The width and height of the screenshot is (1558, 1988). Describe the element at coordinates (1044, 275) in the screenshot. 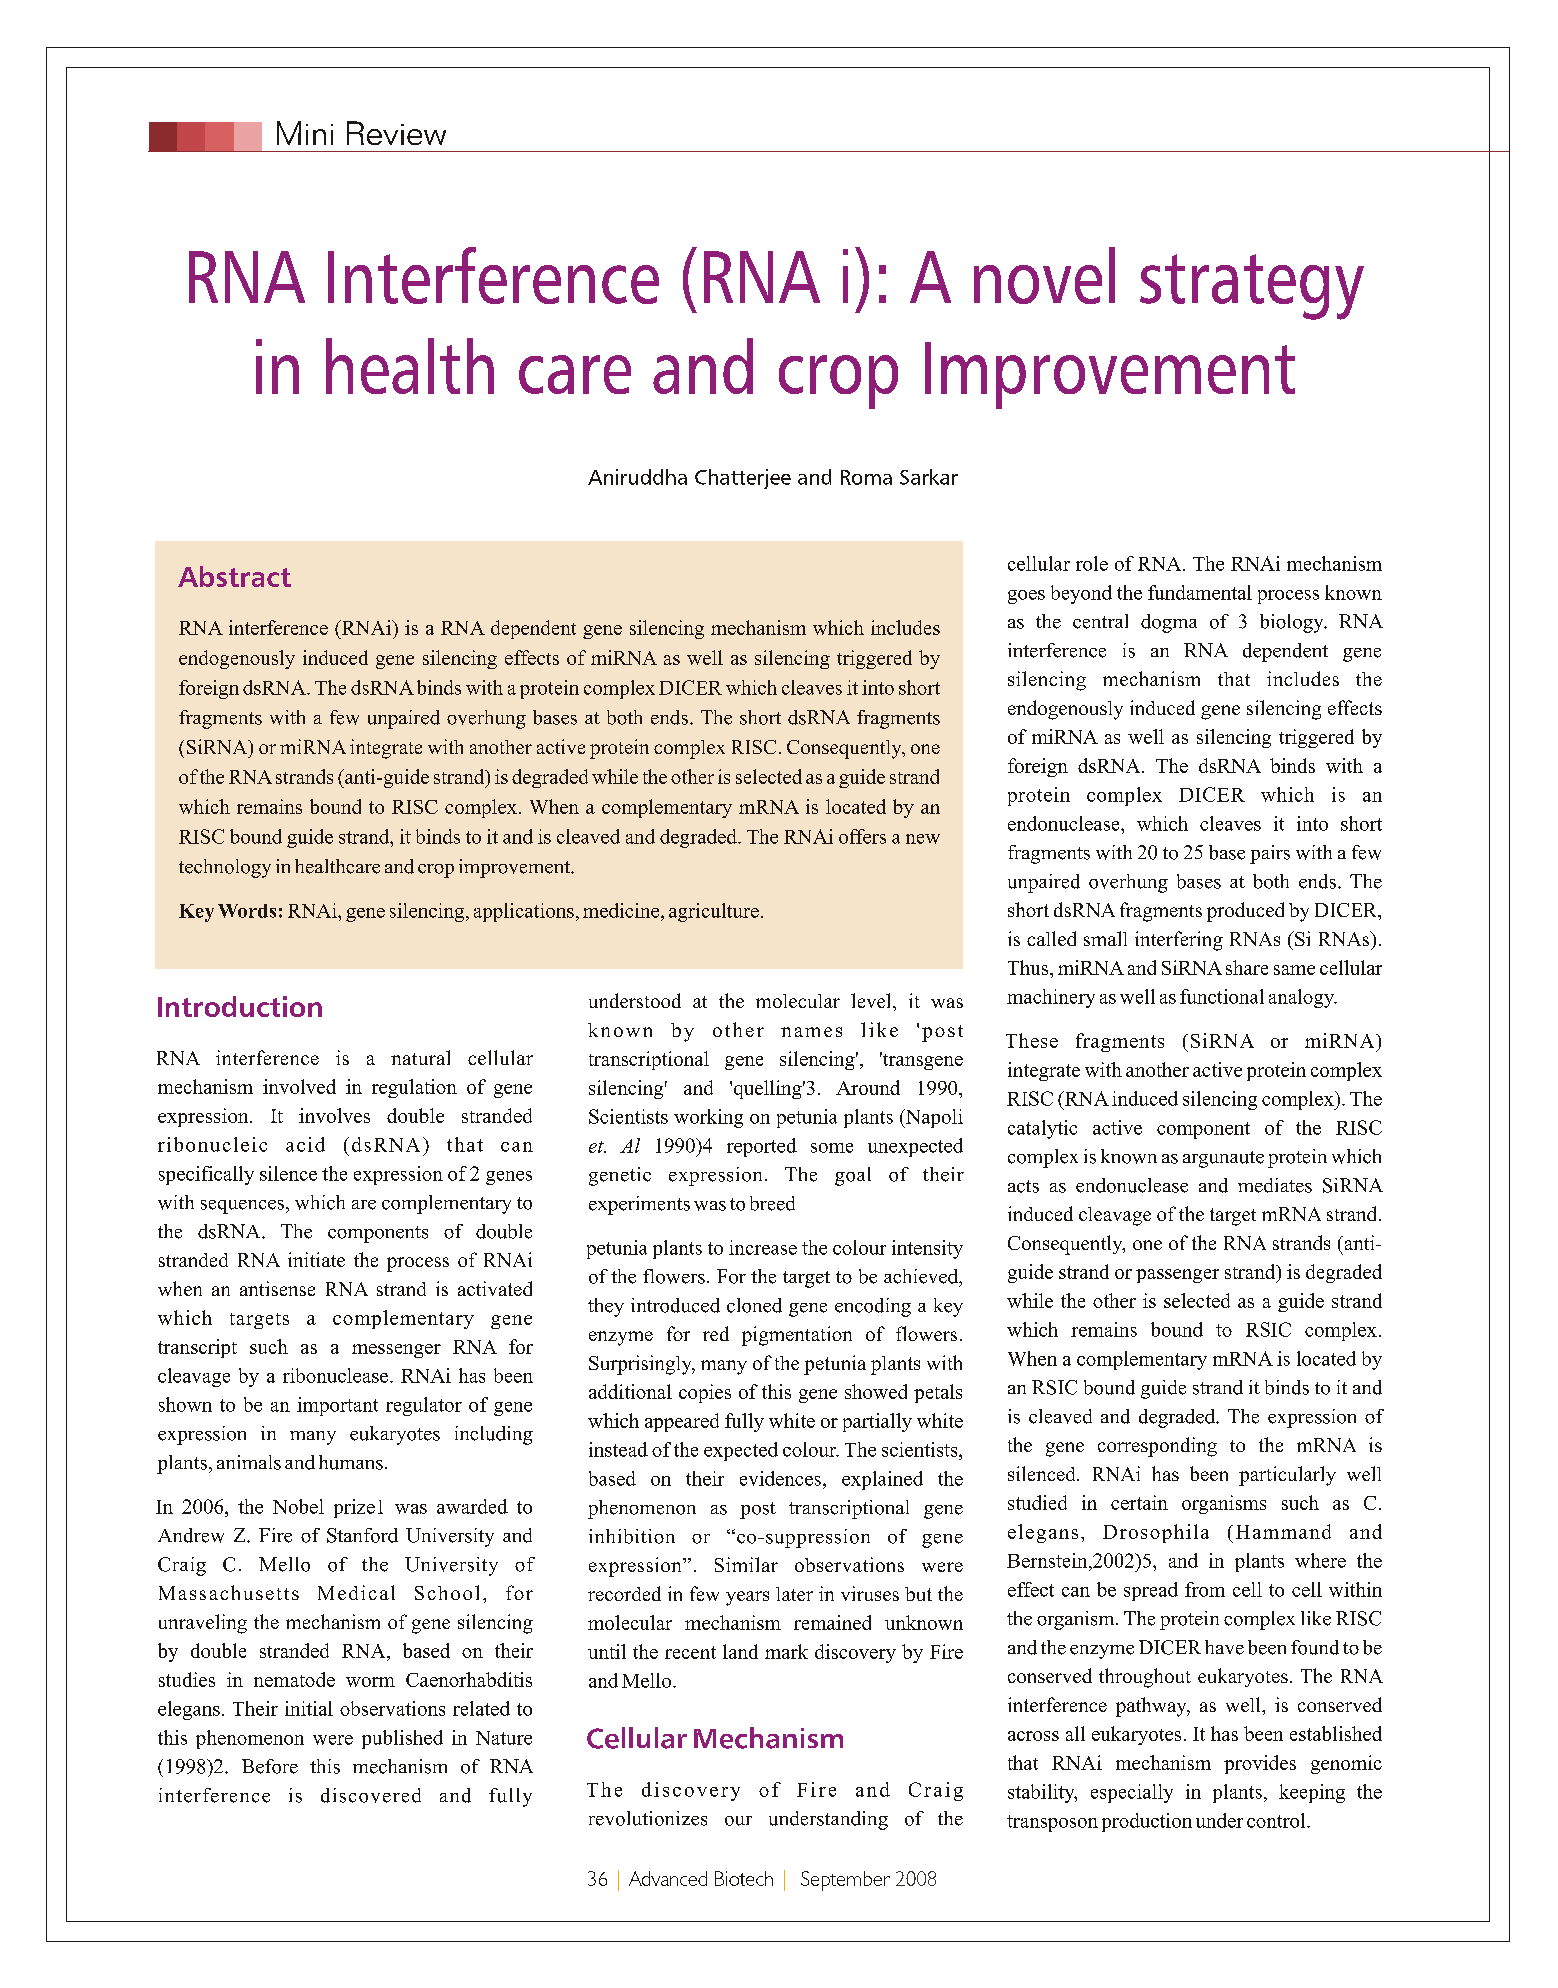

I see `novel` at that location.
